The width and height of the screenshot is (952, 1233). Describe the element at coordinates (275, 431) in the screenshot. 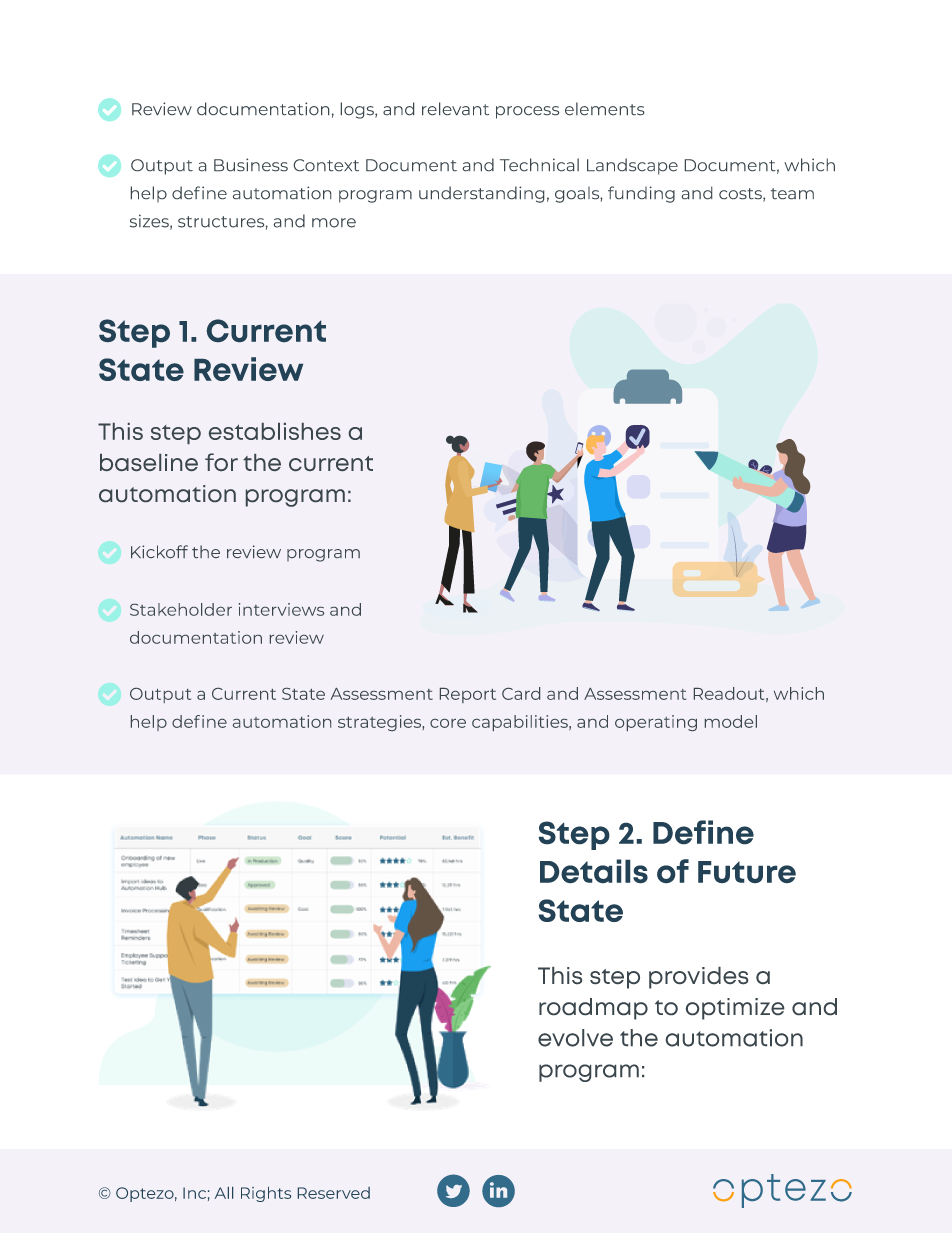

I see `establishes` at that location.
